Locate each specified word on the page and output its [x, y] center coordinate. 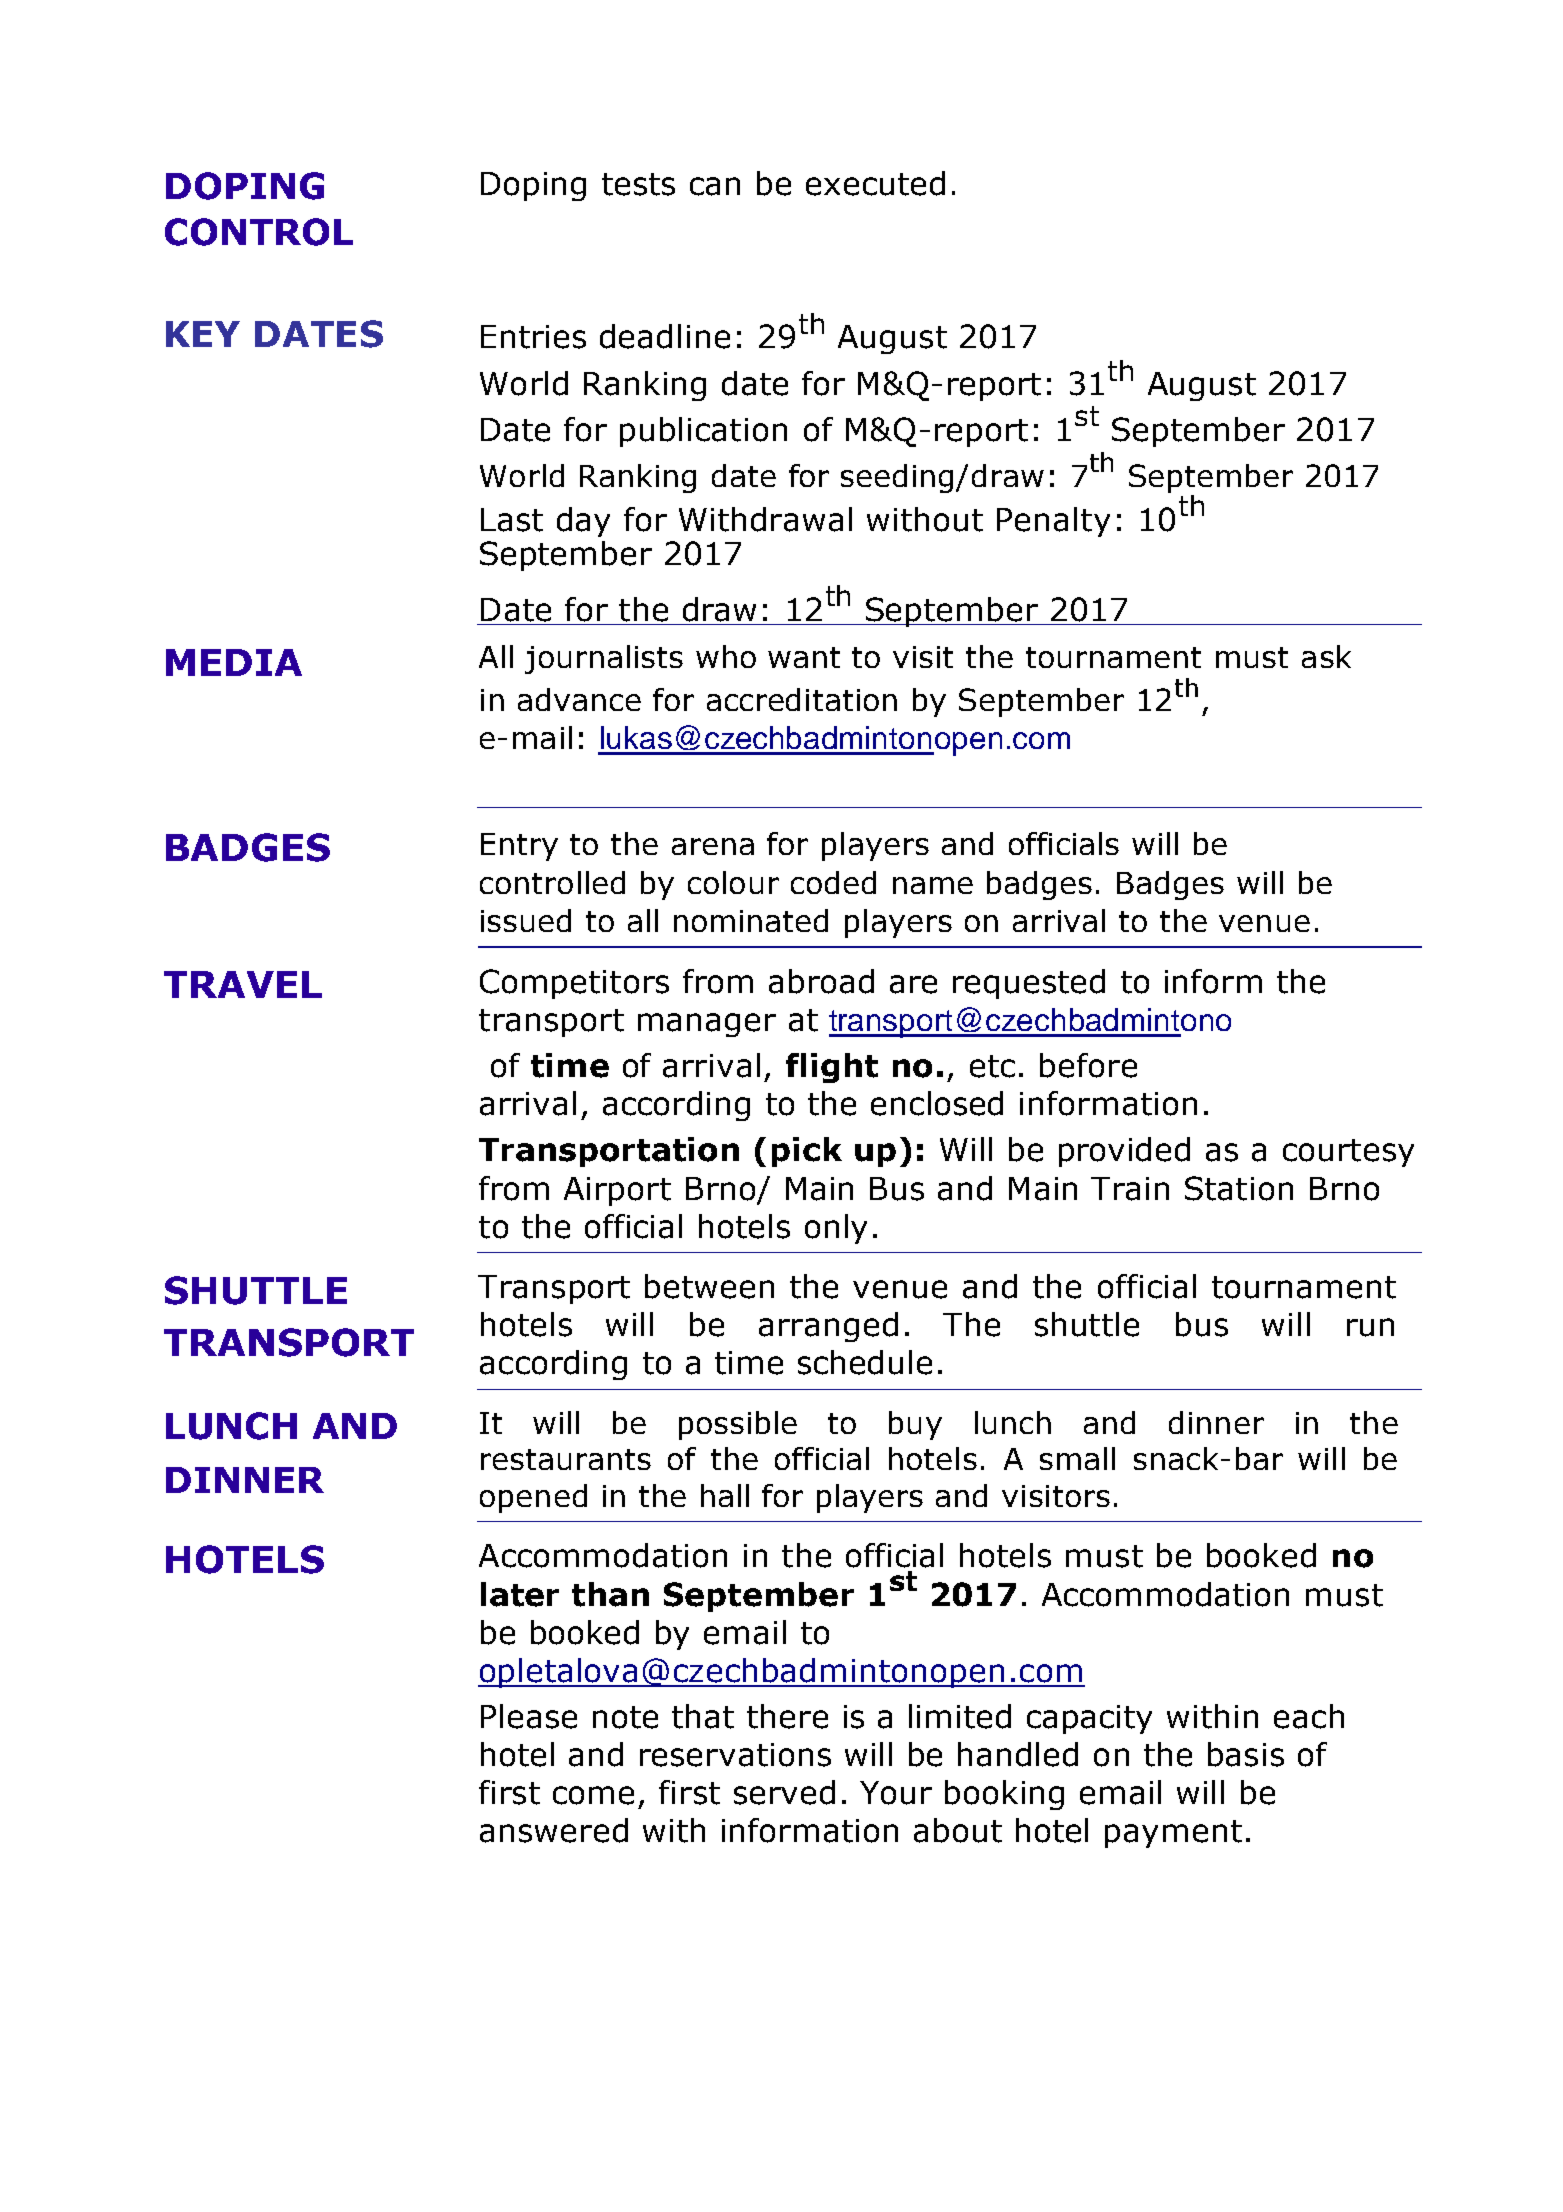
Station [1239, 1188]
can [715, 186]
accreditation [802, 699]
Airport [617, 1191]
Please [529, 1716]
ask [1326, 656]
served [784, 1792]
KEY [203, 334]
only [836, 1229]
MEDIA [234, 662]
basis [1246, 1754]
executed [875, 183]
